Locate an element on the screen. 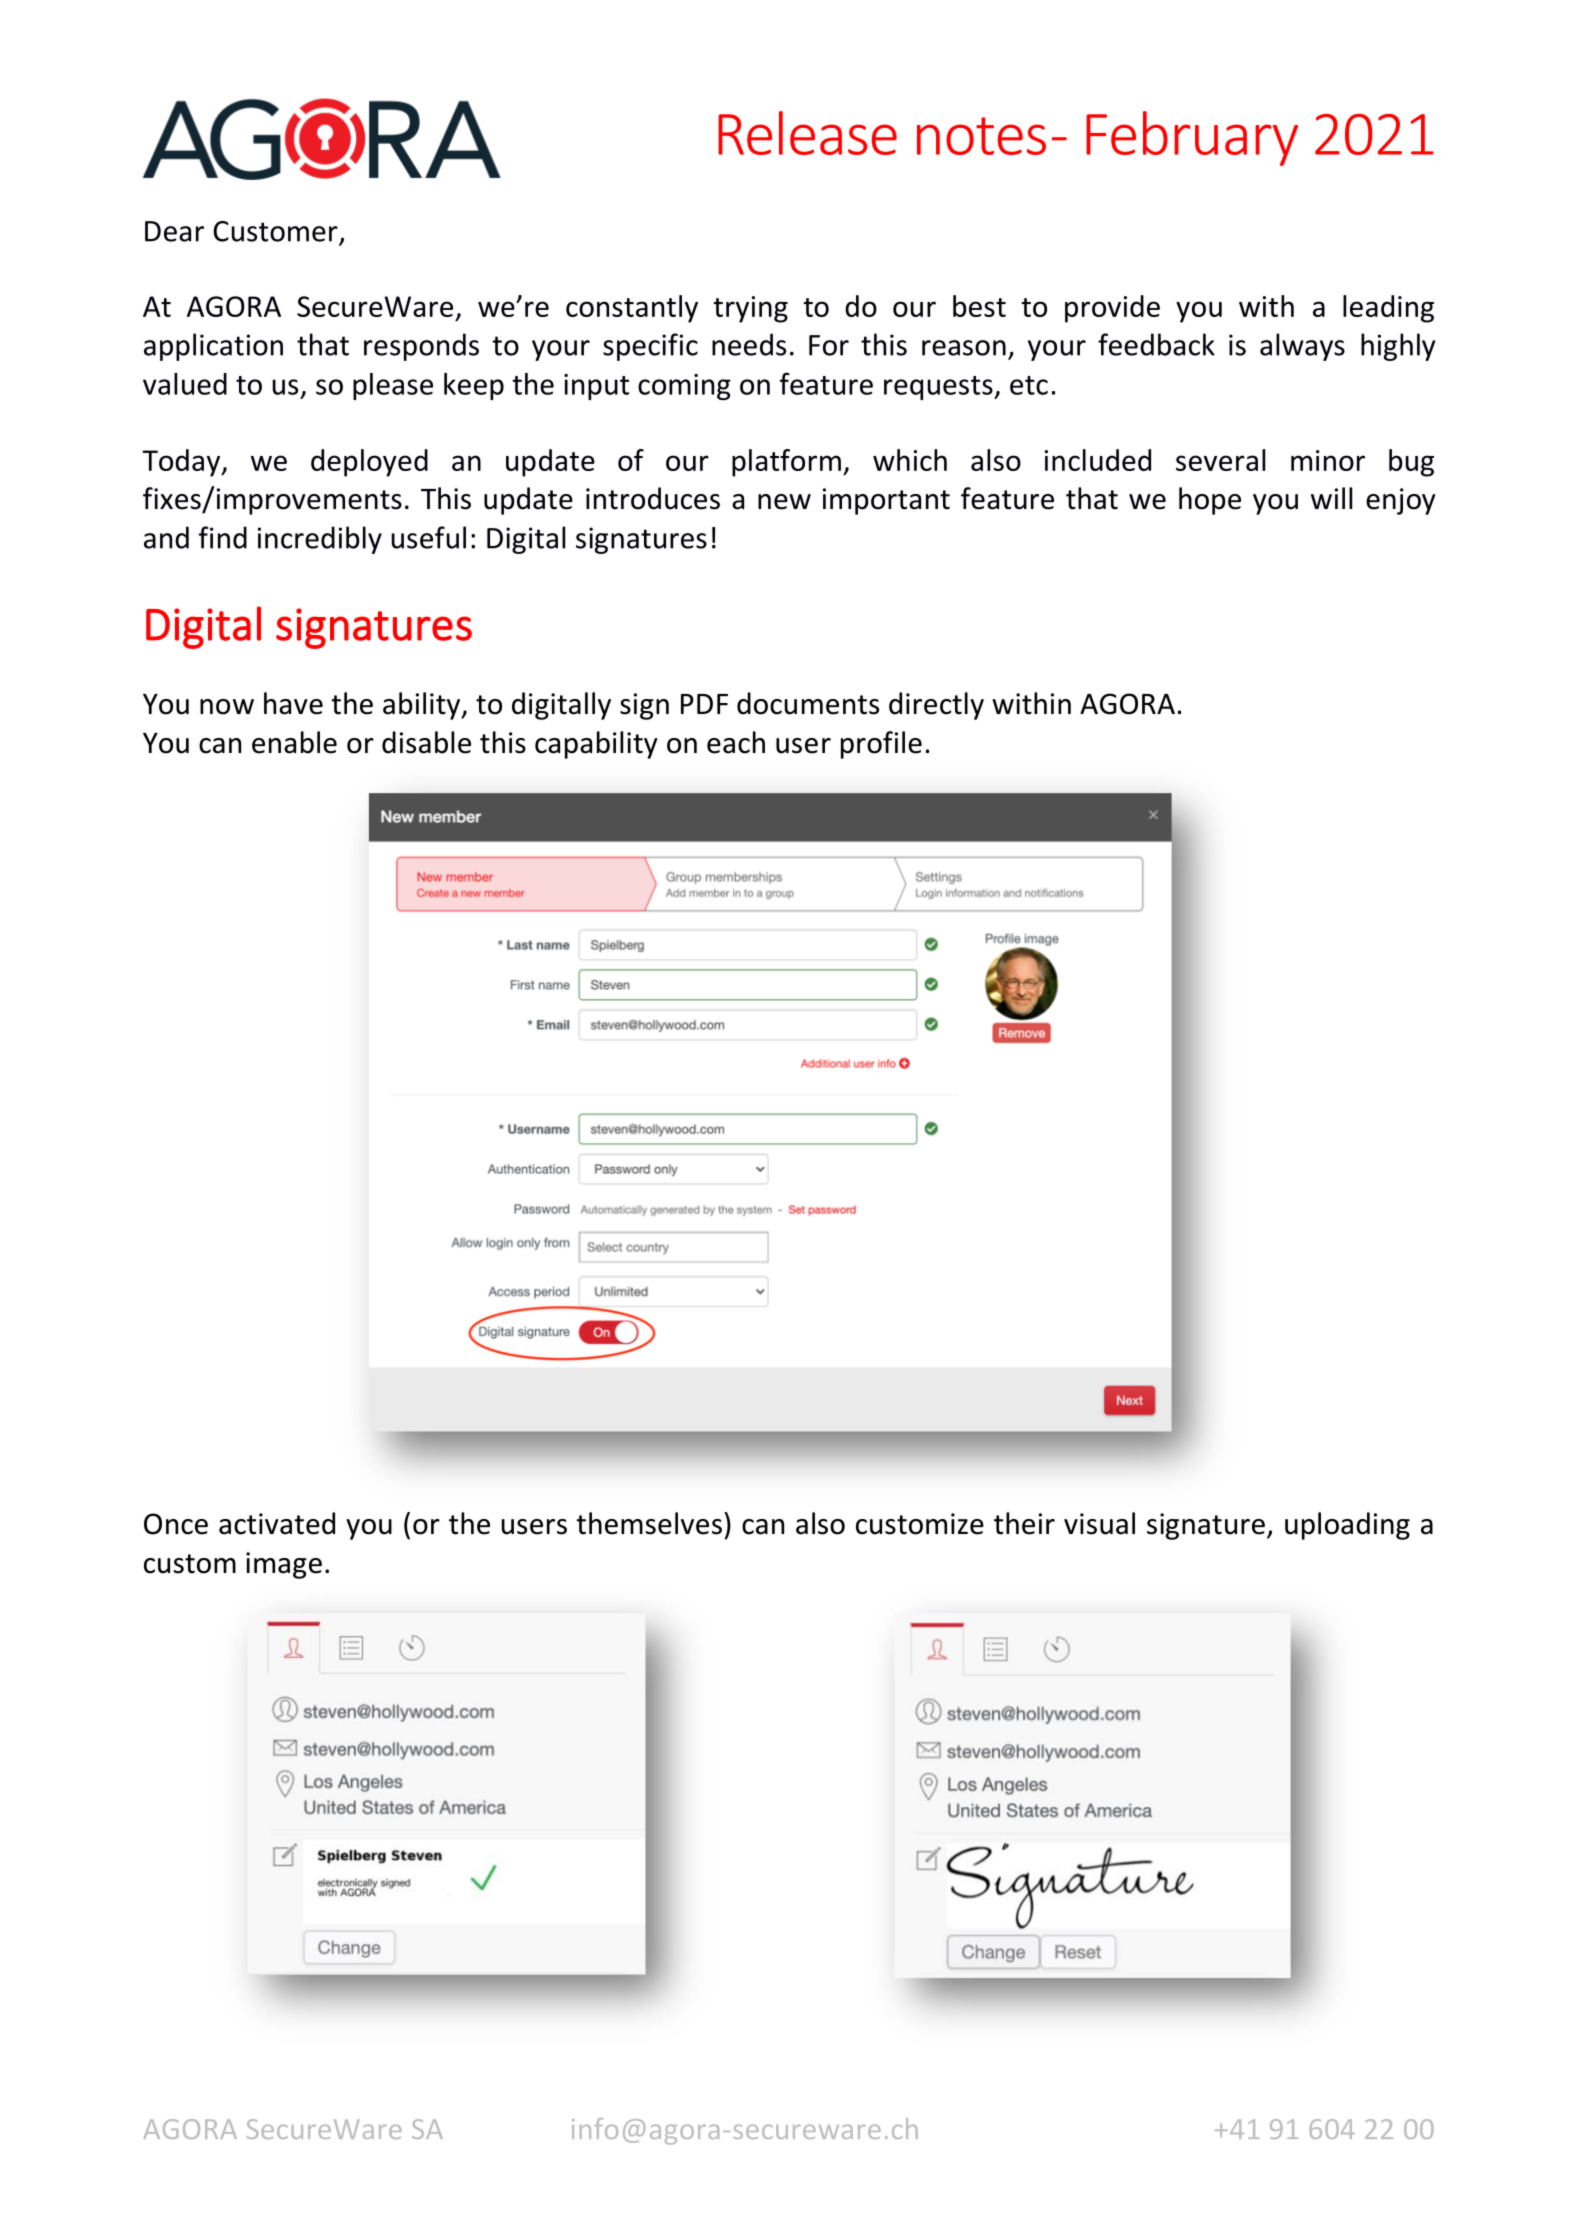  Dear is located at coordinates (174, 231).
